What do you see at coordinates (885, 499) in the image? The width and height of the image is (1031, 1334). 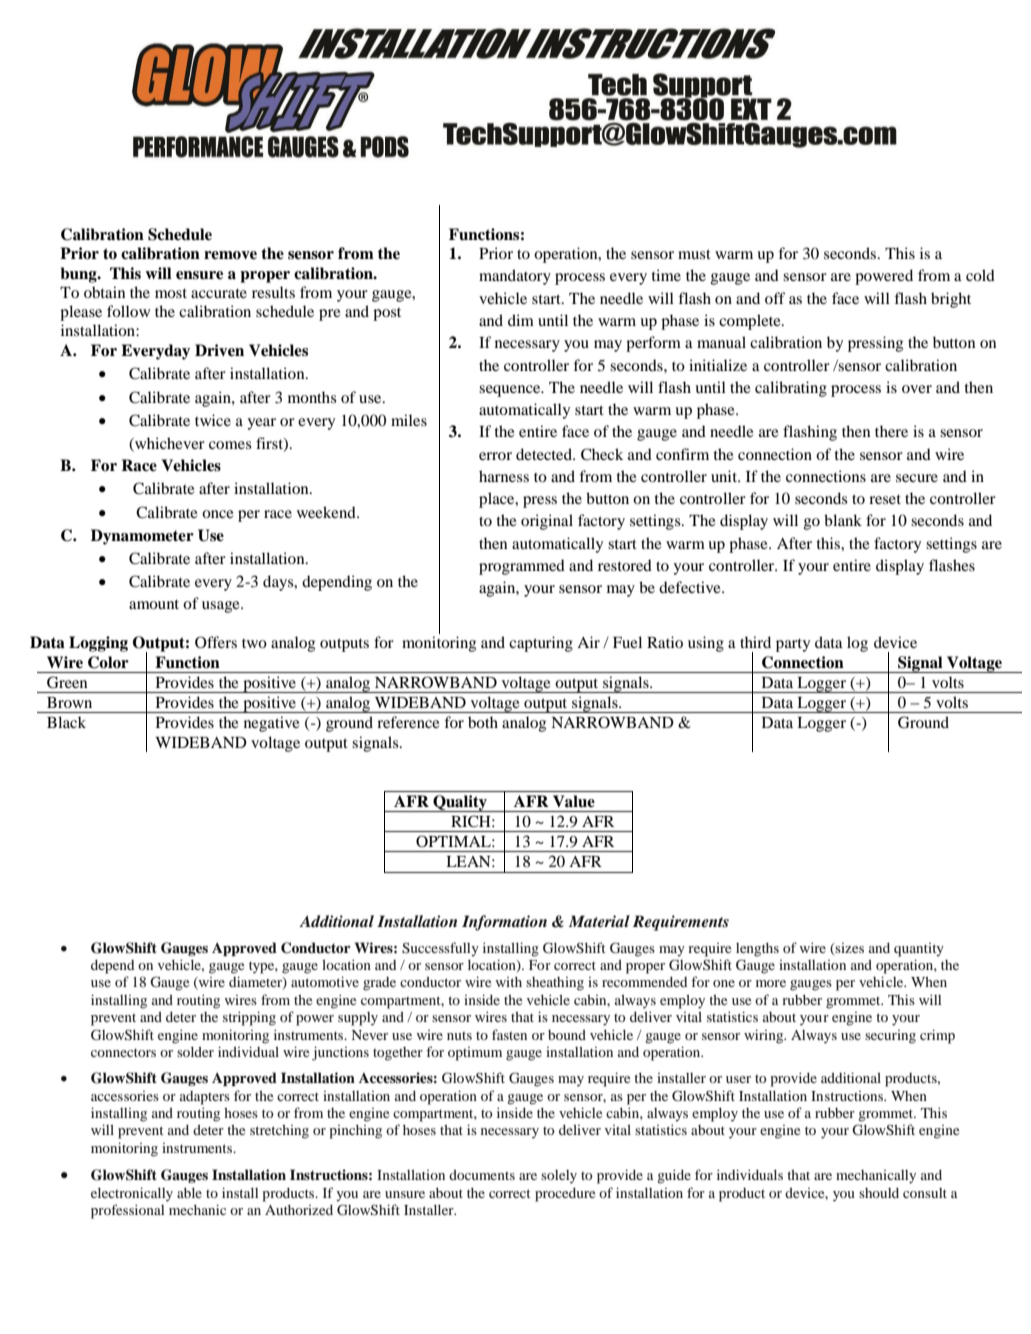 I see `reset` at bounding box center [885, 499].
